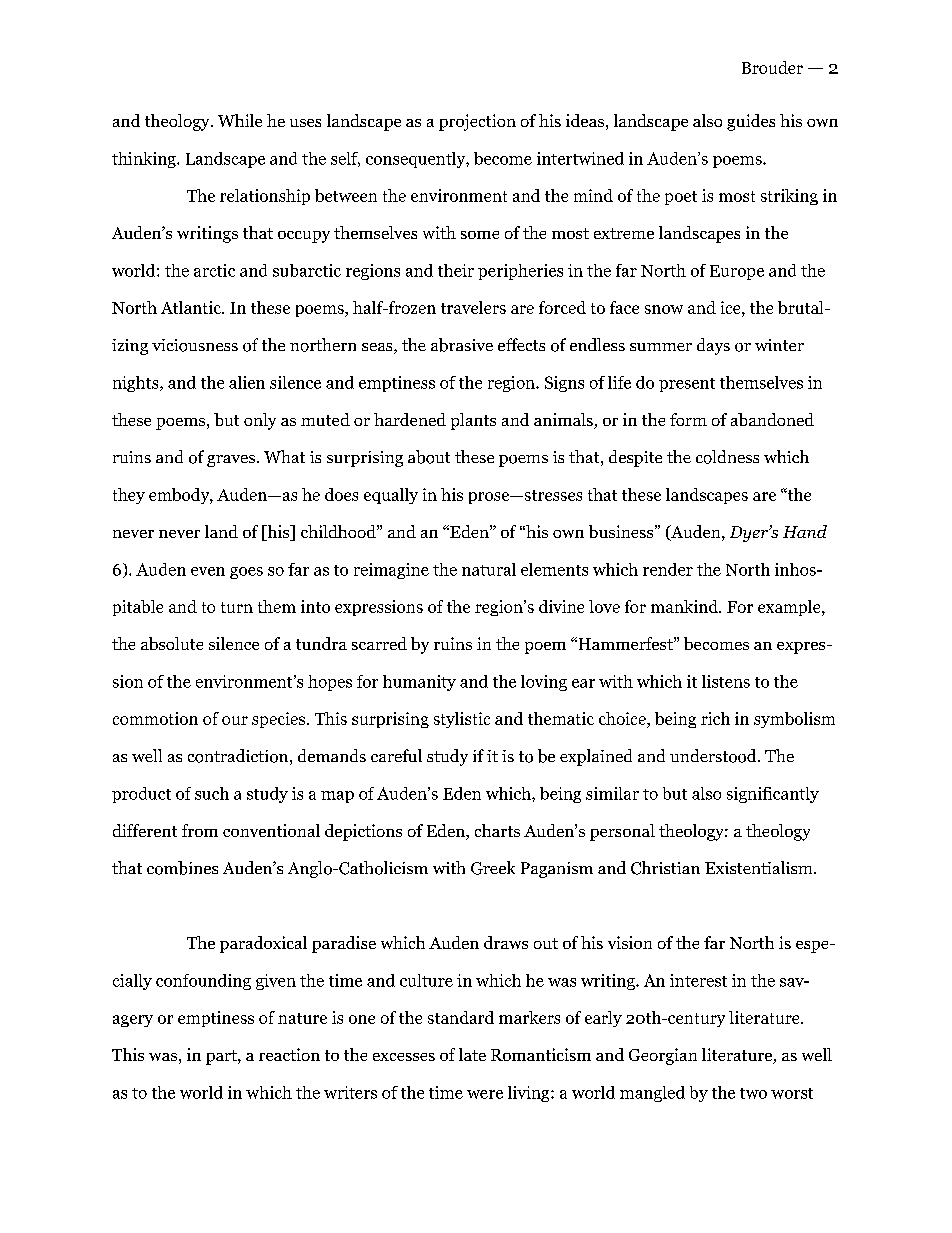  Describe the element at coordinates (240, 120) in the screenshot. I see `While` at that location.
